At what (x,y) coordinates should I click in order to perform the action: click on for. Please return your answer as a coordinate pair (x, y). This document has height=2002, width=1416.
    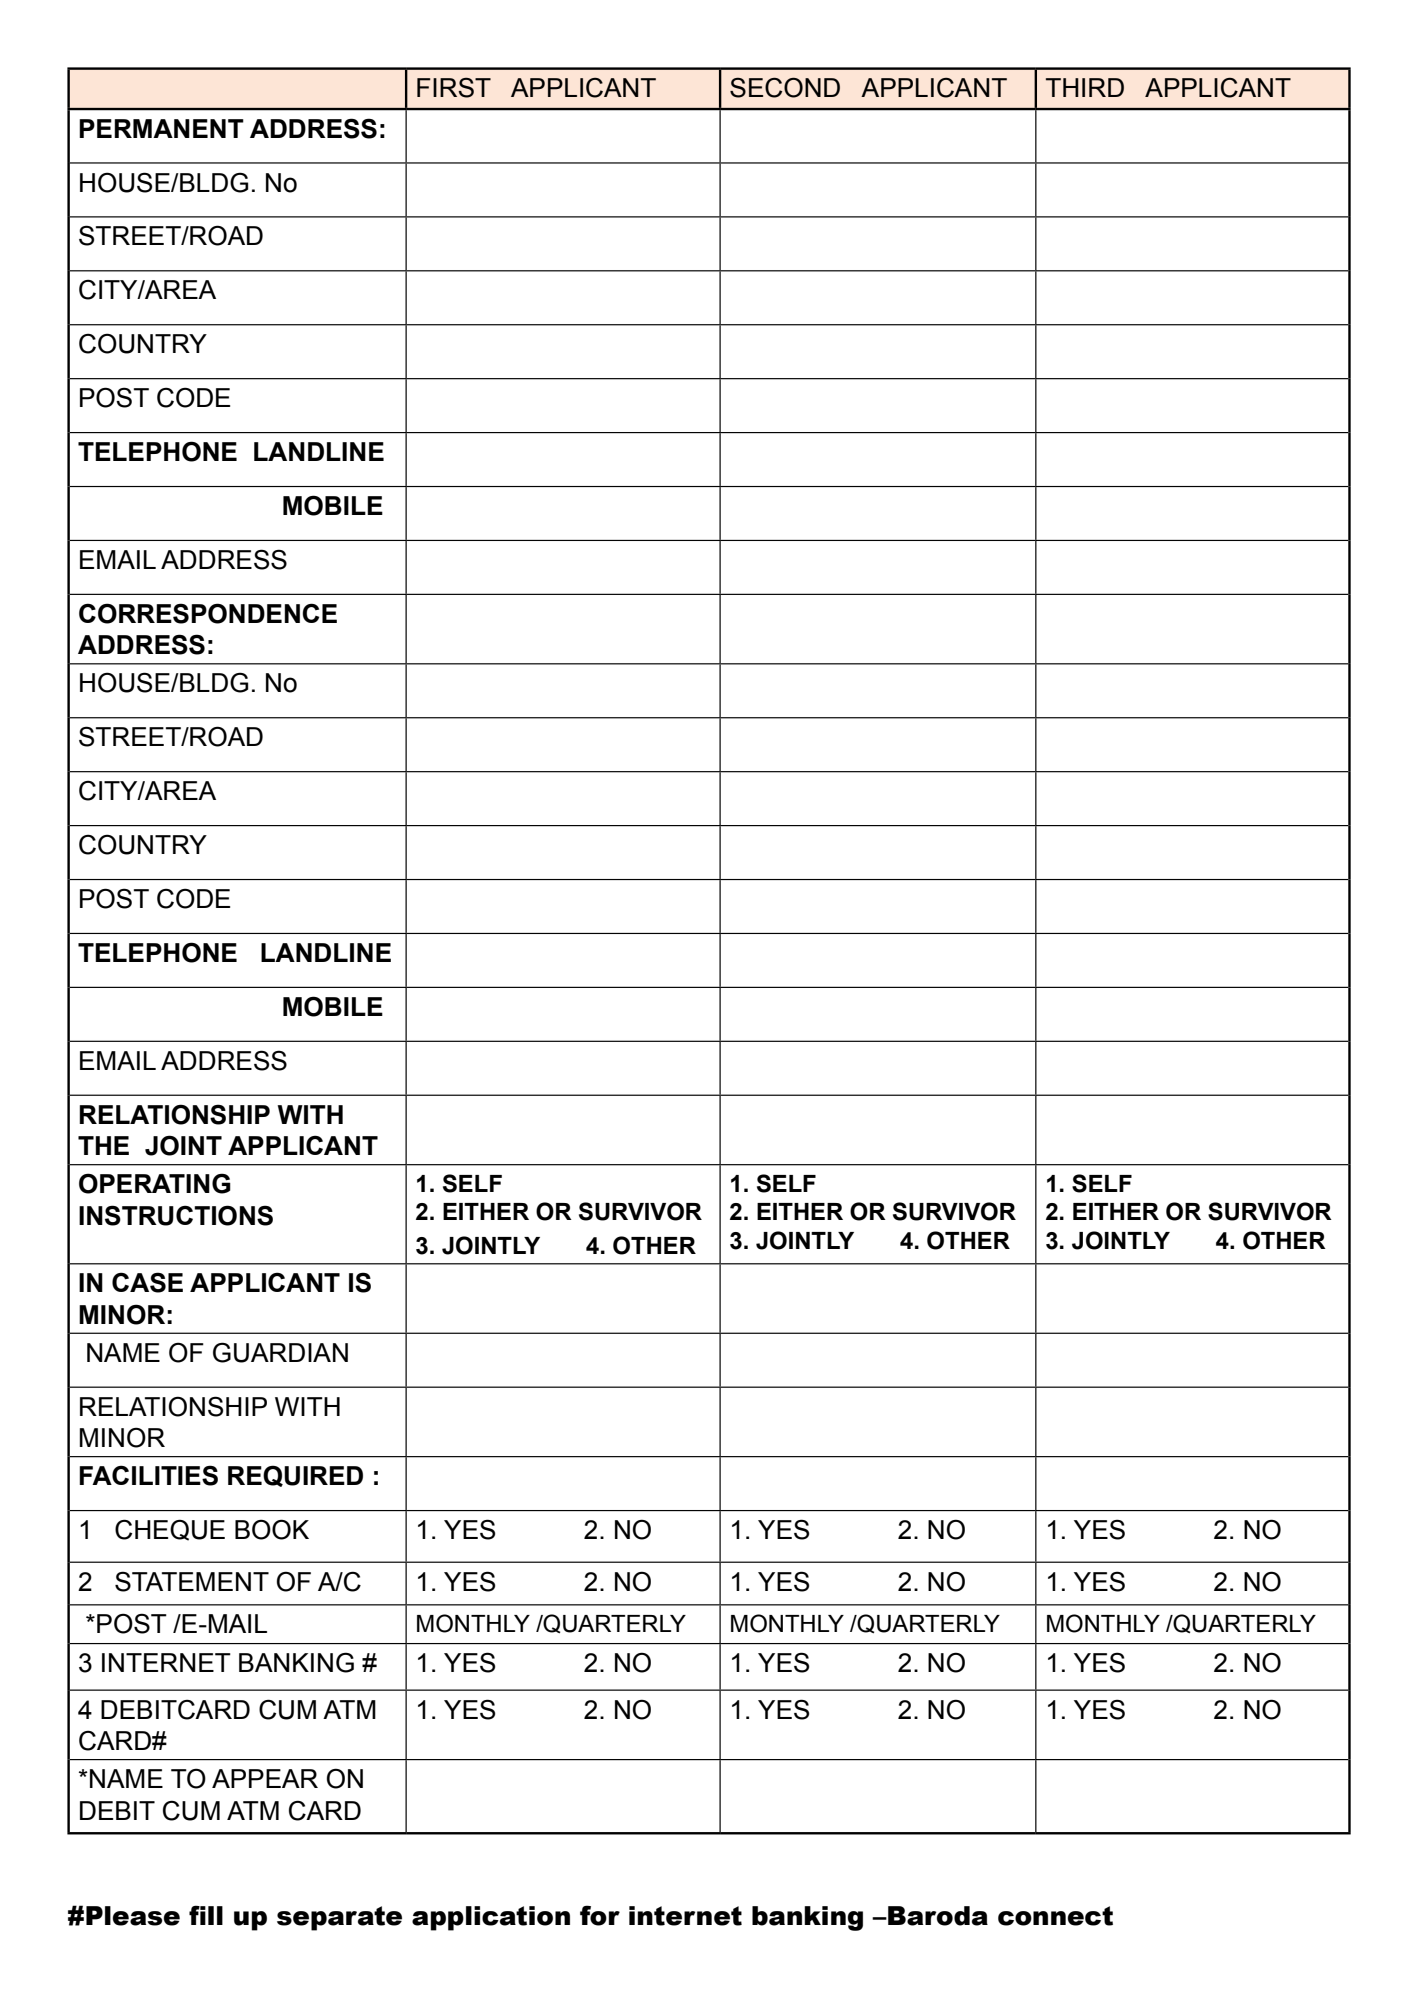
    Looking at the image, I should click on (600, 1915).
